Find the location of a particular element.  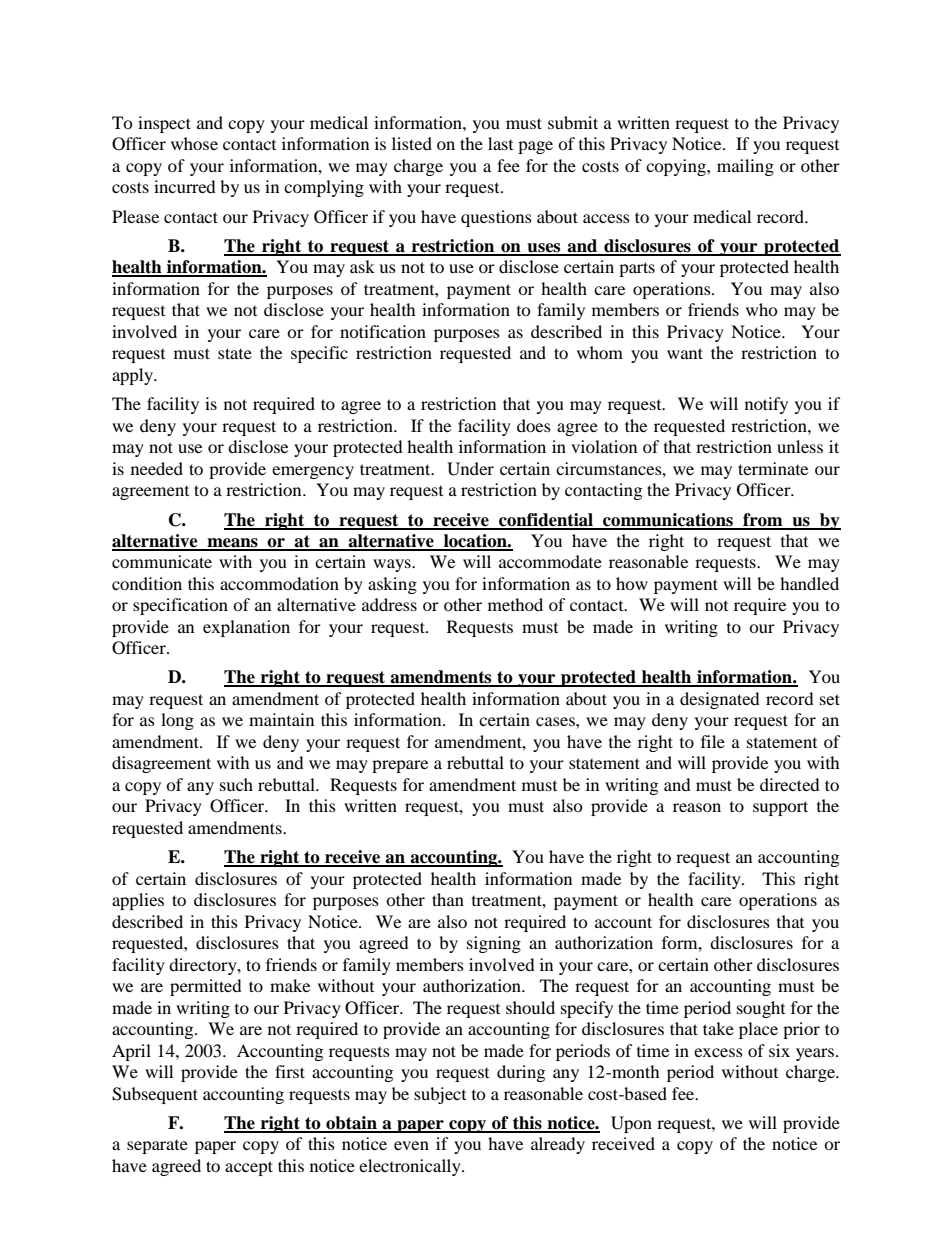

designated is located at coordinates (720, 700).
